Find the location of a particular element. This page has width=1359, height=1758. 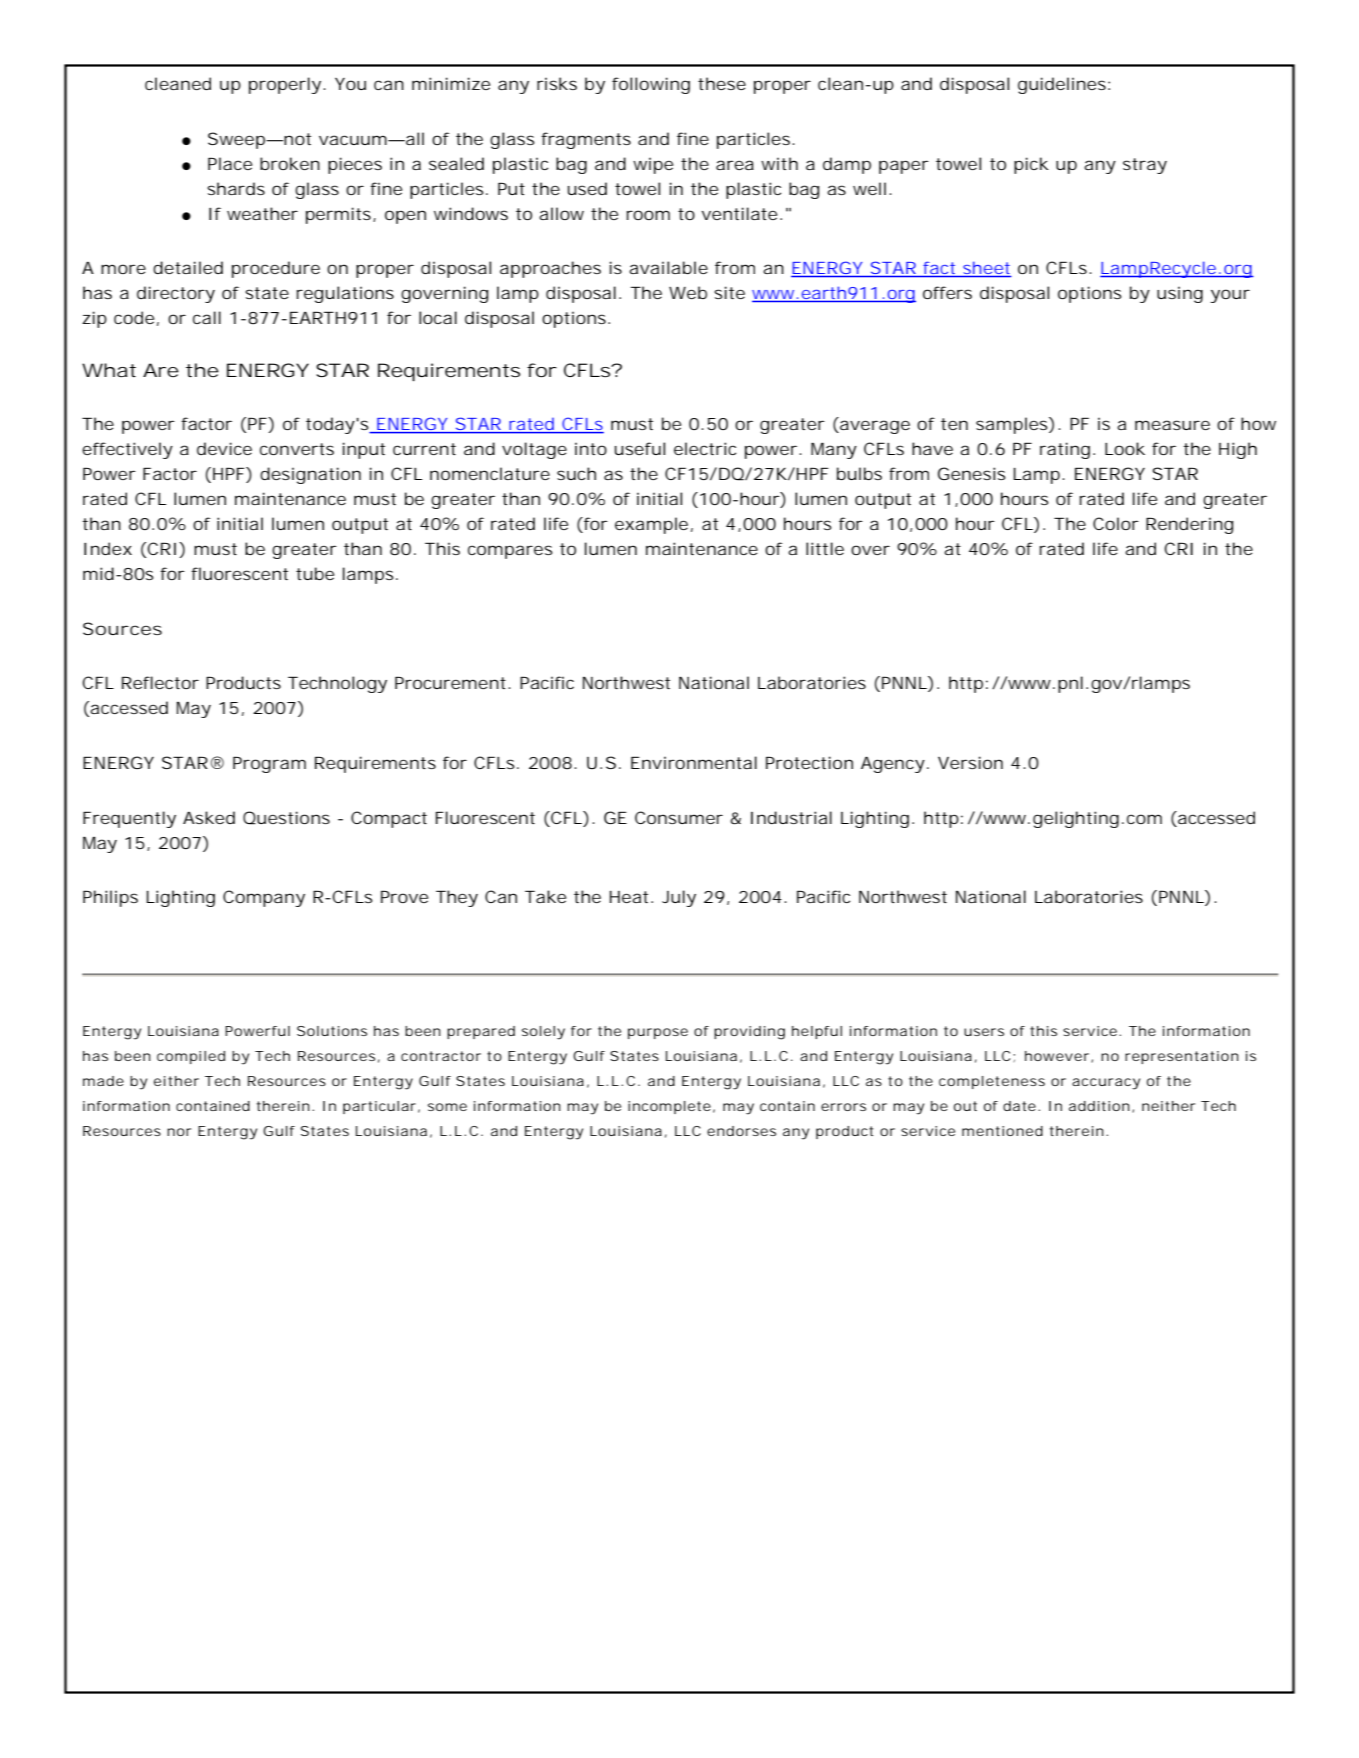

example is located at coordinates (651, 525).
